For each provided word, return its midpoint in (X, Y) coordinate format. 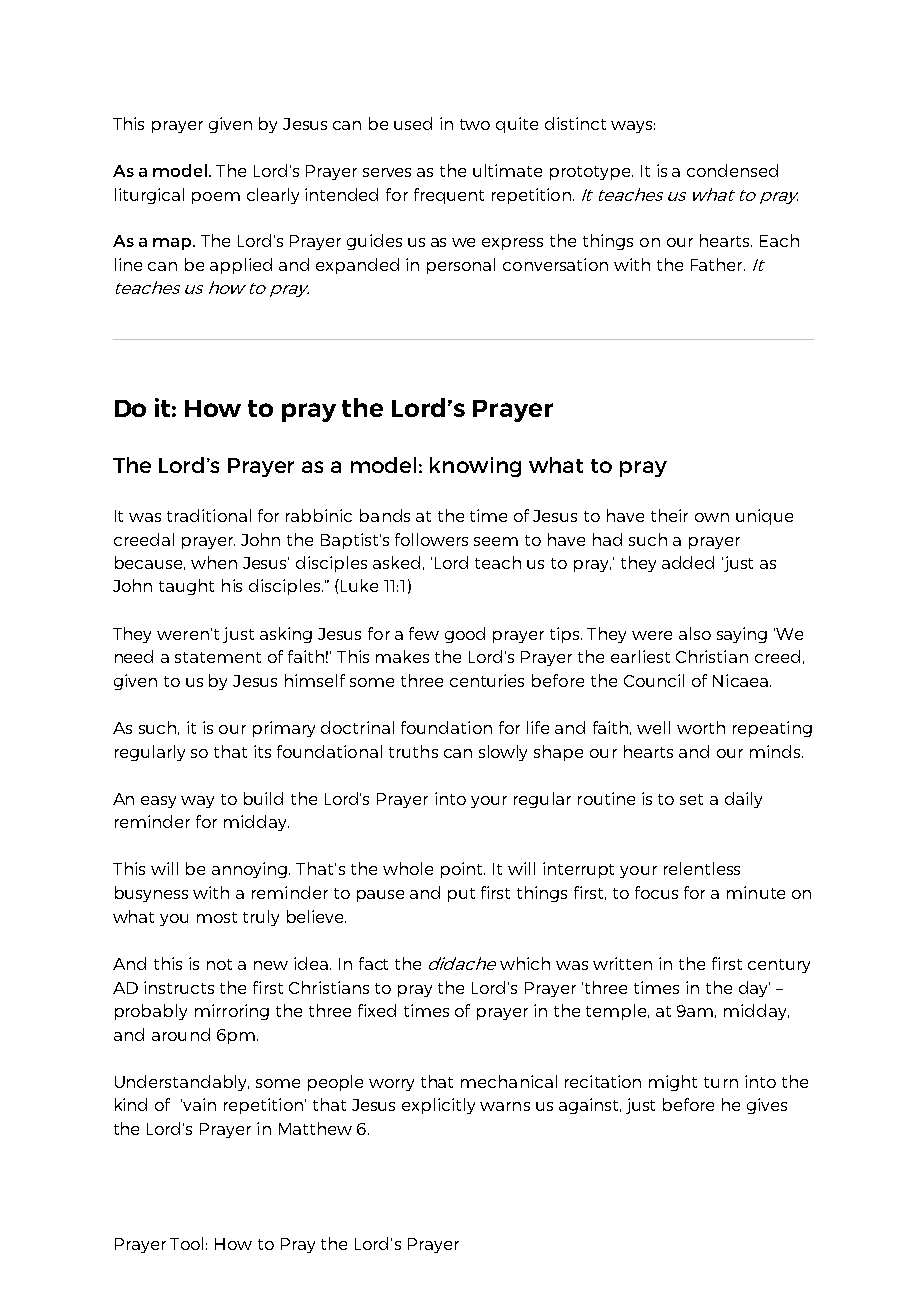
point (463, 870)
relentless (702, 868)
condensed (732, 170)
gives (767, 1106)
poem (216, 198)
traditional (209, 515)
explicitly (438, 1106)
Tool (186, 1243)
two (475, 124)
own (712, 517)
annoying (251, 870)
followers (431, 539)
